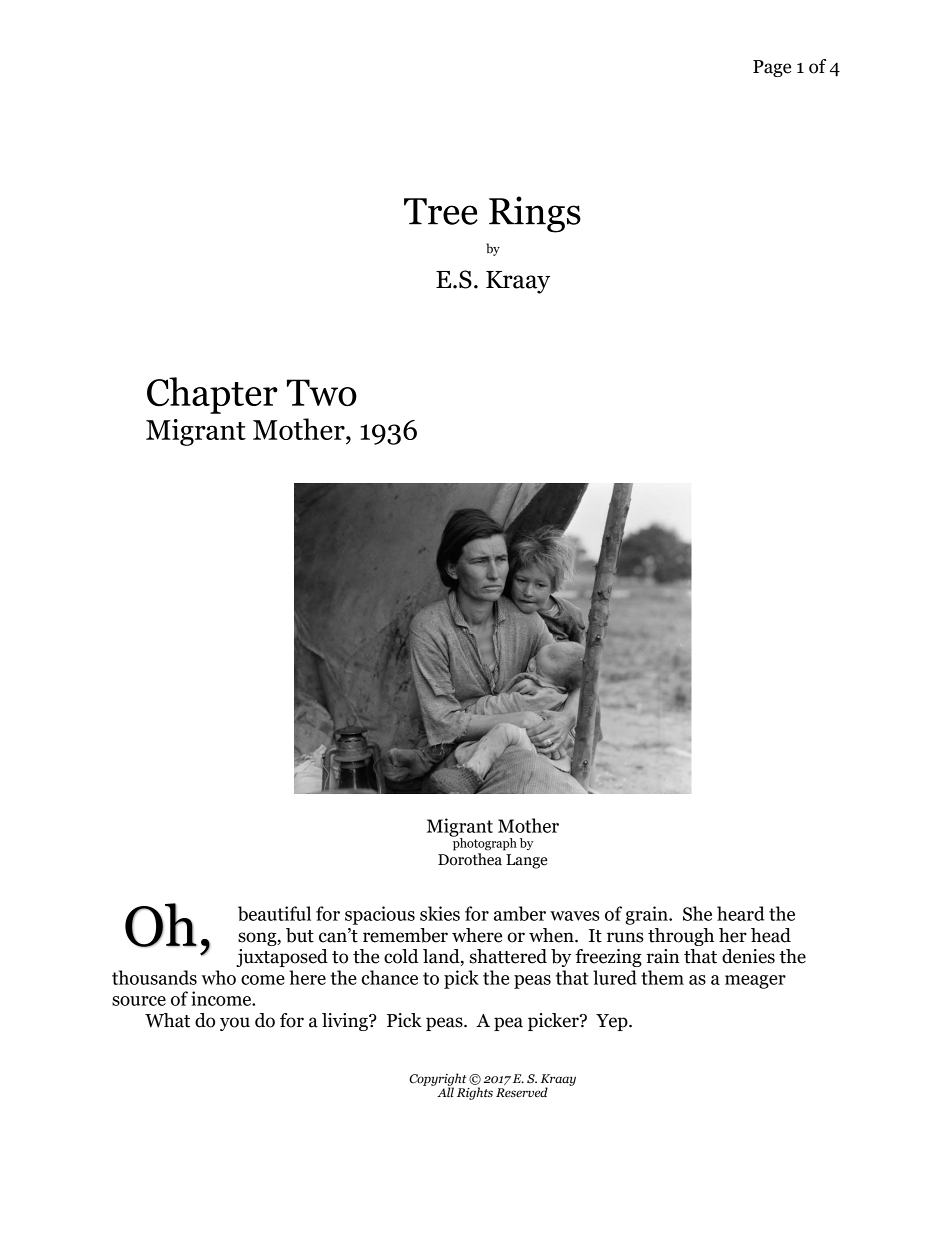 The height and width of the screenshot is (1233, 952). What do you see at coordinates (470, 859) in the screenshot?
I see `Dorothea` at bounding box center [470, 859].
